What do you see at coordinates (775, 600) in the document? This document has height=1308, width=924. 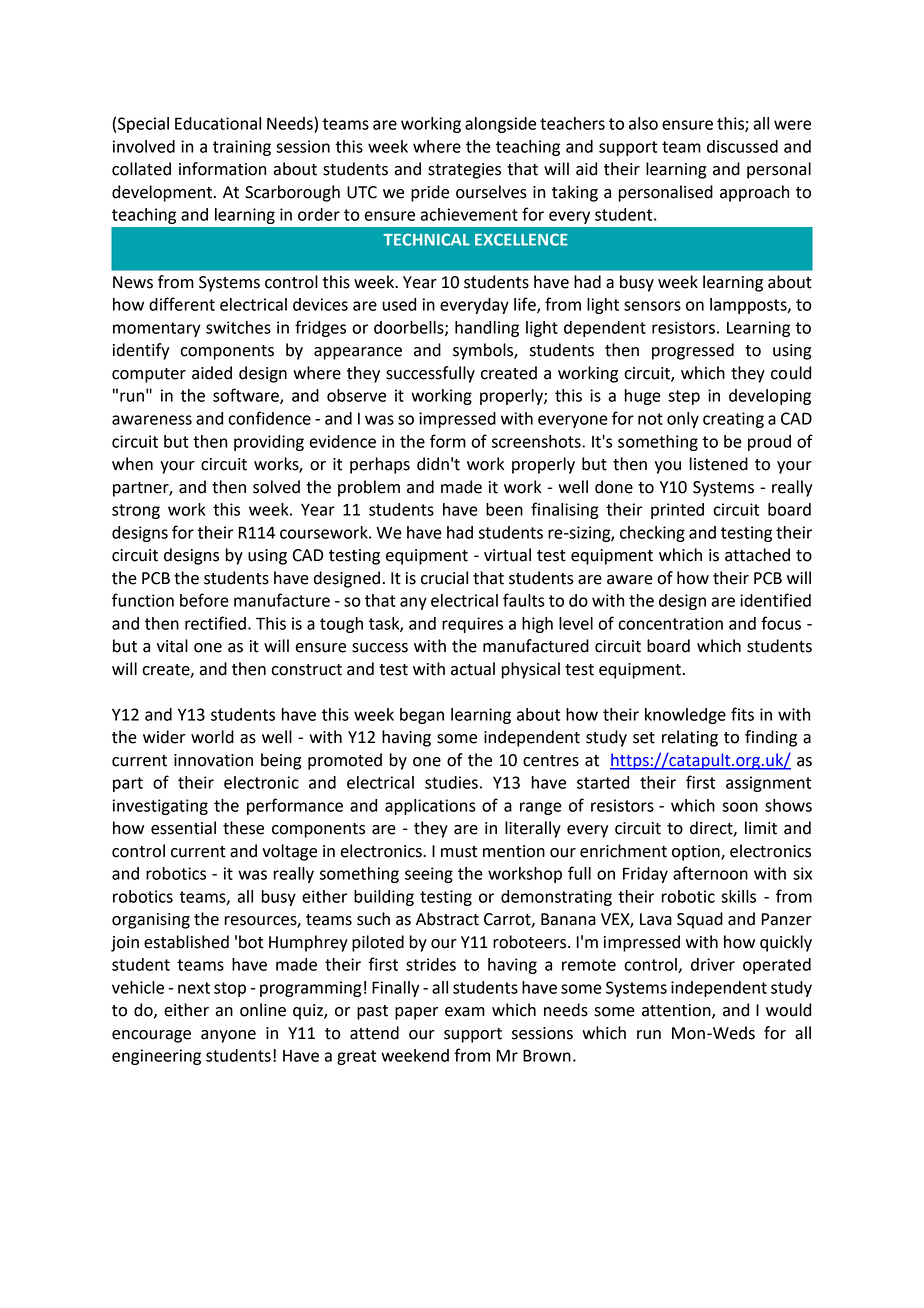 I see `identified` at bounding box center [775, 600].
